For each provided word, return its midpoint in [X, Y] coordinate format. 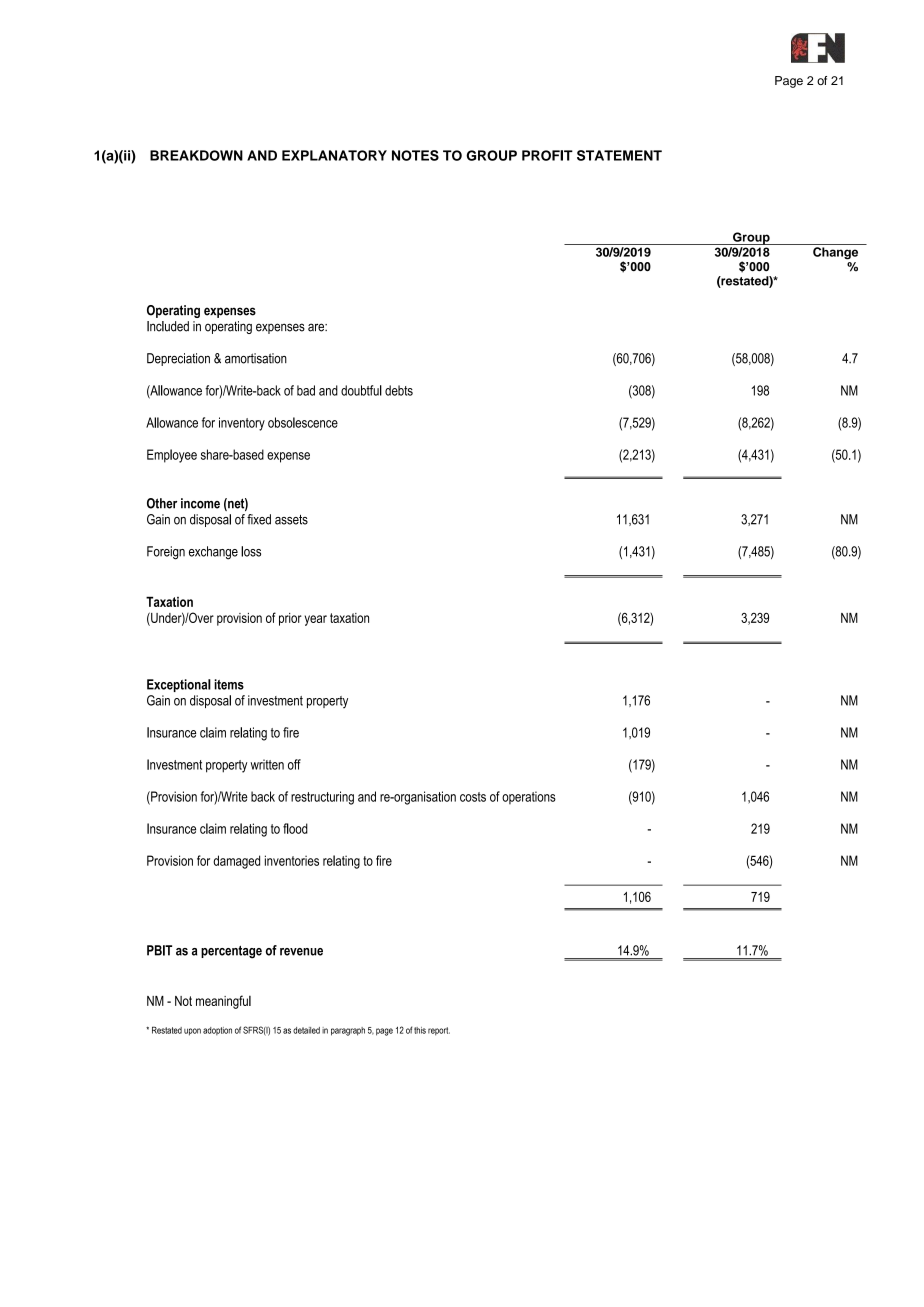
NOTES [415, 155]
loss [251, 551]
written [267, 764]
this [420, 1030]
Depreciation [178, 359]
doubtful [361, 390]
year [316, 620]
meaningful [223, 1002]
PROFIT [547, 155]
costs [473, 797]
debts [399, 390]
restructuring [322, 798]
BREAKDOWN [196, 155]
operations [529, 798]
